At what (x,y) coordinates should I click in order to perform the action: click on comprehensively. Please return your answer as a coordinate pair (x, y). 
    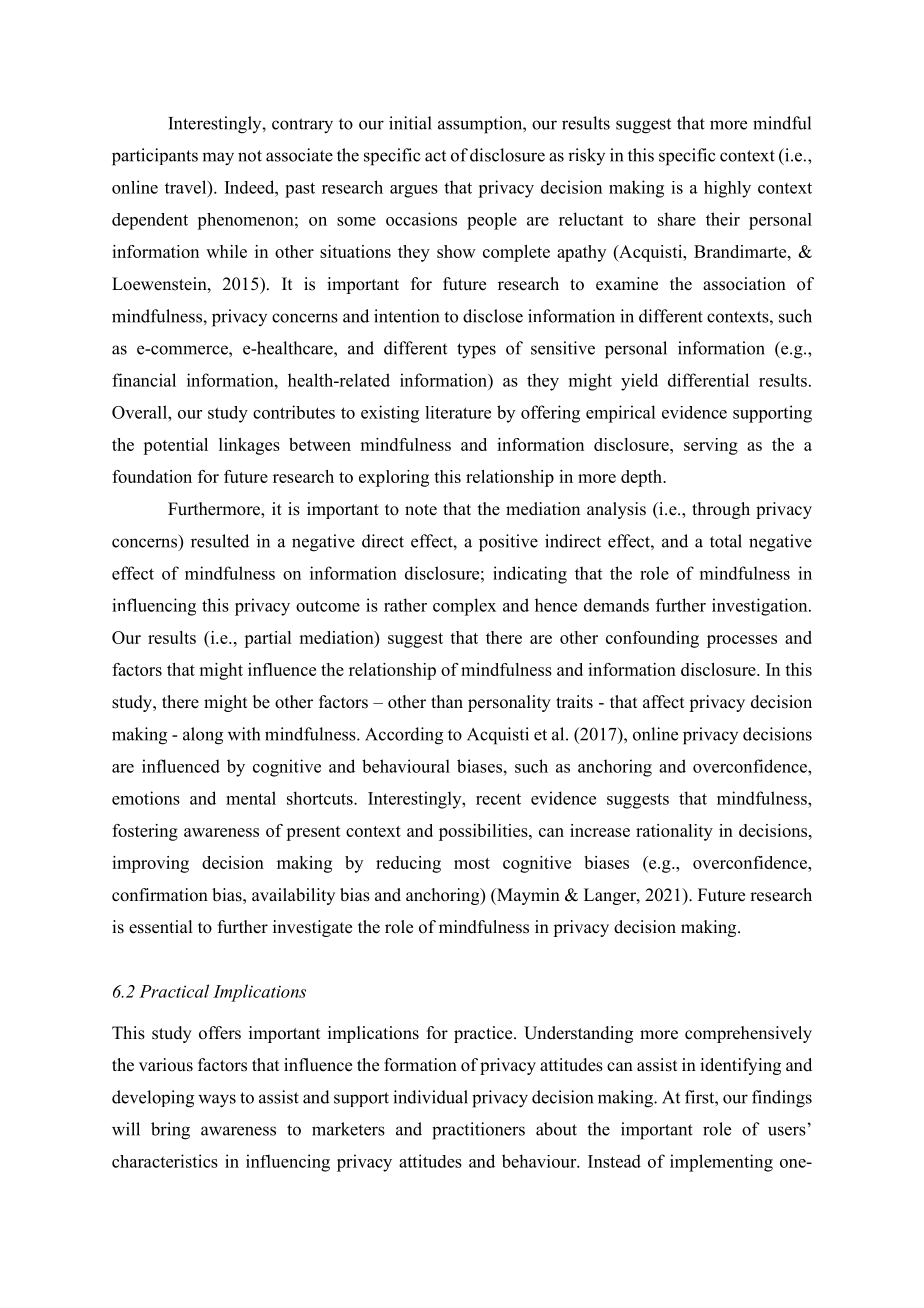
    Looking at the image, I should click on (748, 1034).
